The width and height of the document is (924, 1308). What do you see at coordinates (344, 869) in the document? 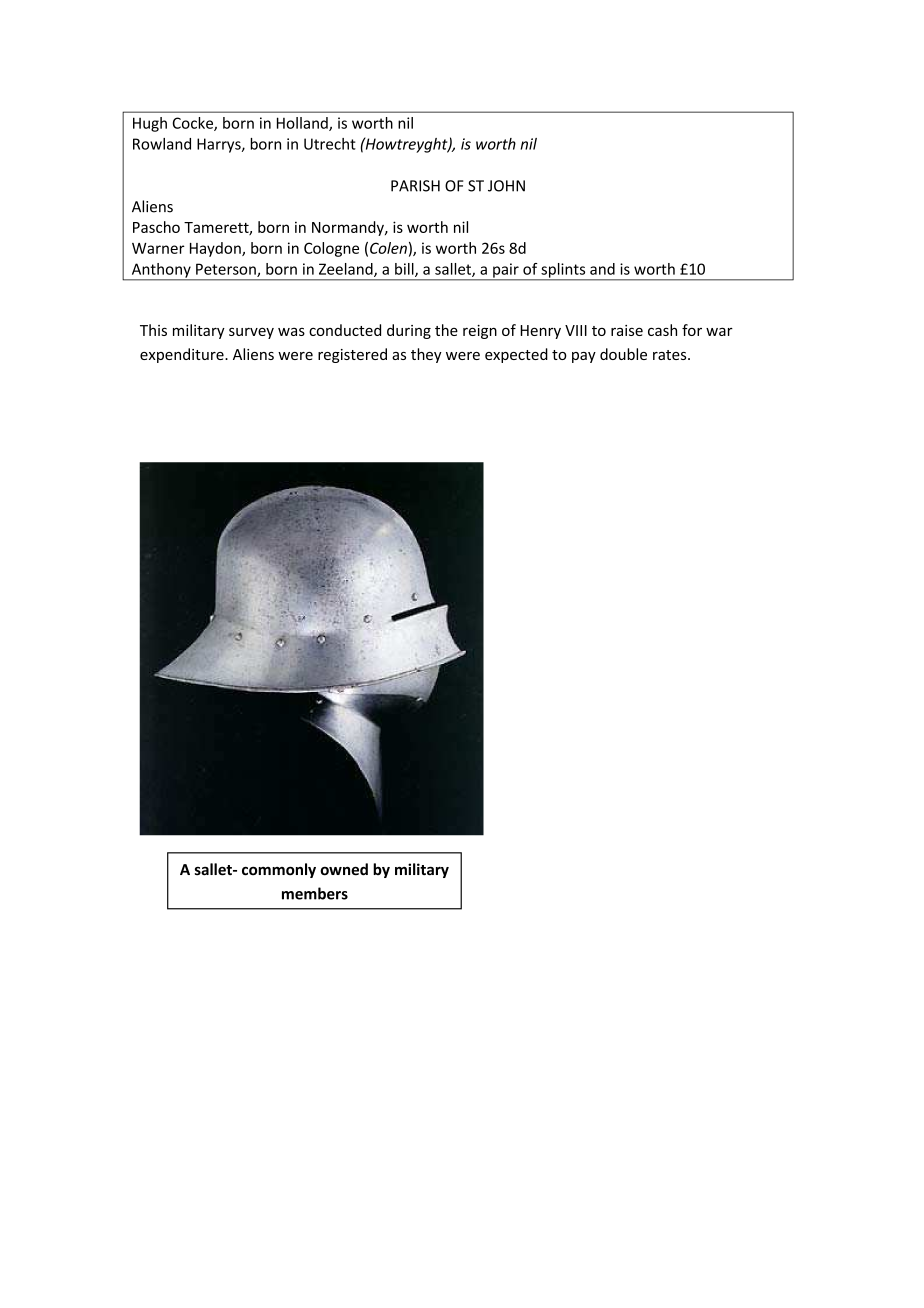
I see `owned` at bounding box center [344, 869].
